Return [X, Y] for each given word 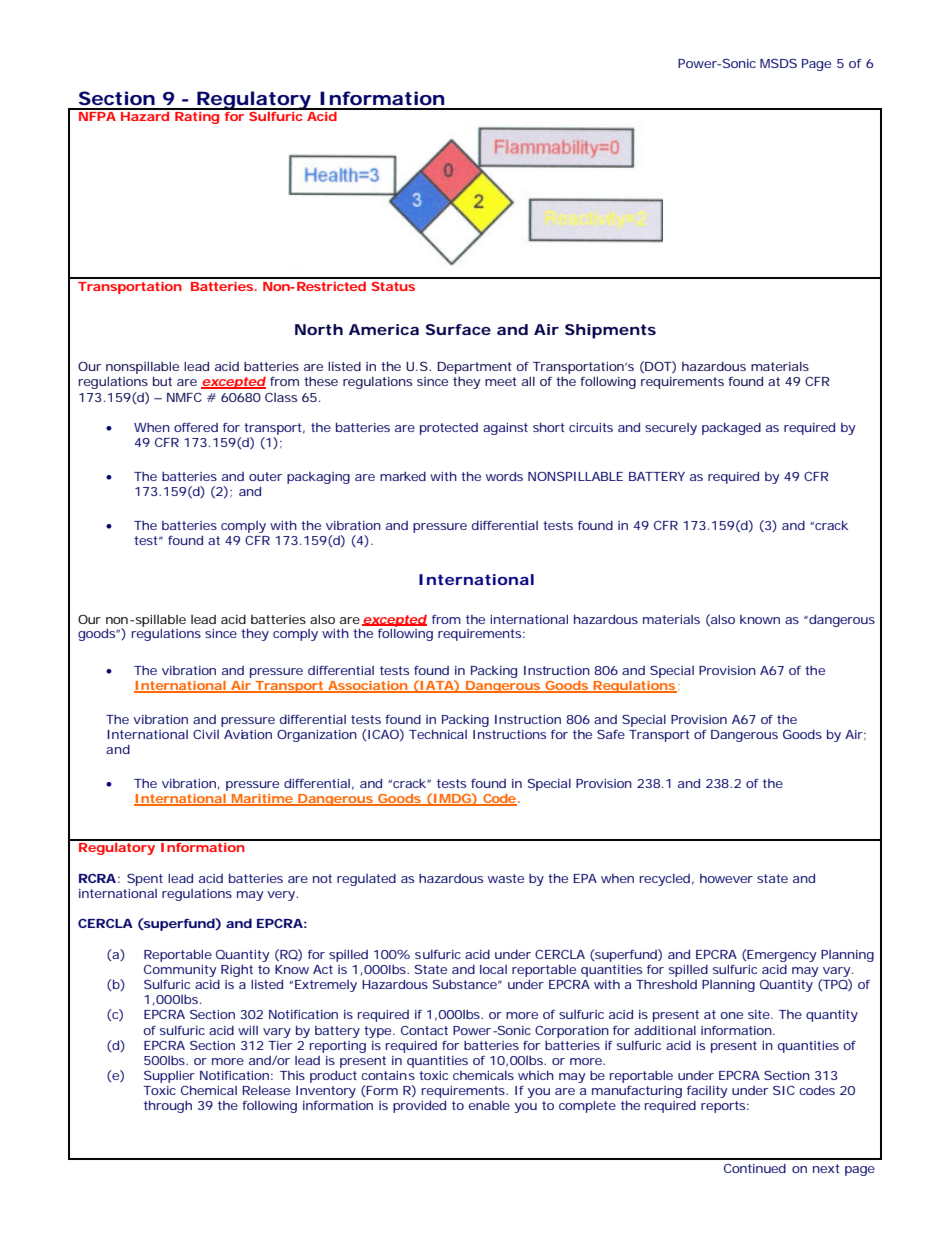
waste [506, 878]
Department [475, 368]
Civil [206, 734]
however [726, 878]
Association [367, 687]
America [384, 329]
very [282, 896]
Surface [458, 329]
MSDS [778, 63]
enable [489, 1105]
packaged [731, 429]
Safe [611, 734]
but [162, 381]
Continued [755, 1168]
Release [266, 1090]
